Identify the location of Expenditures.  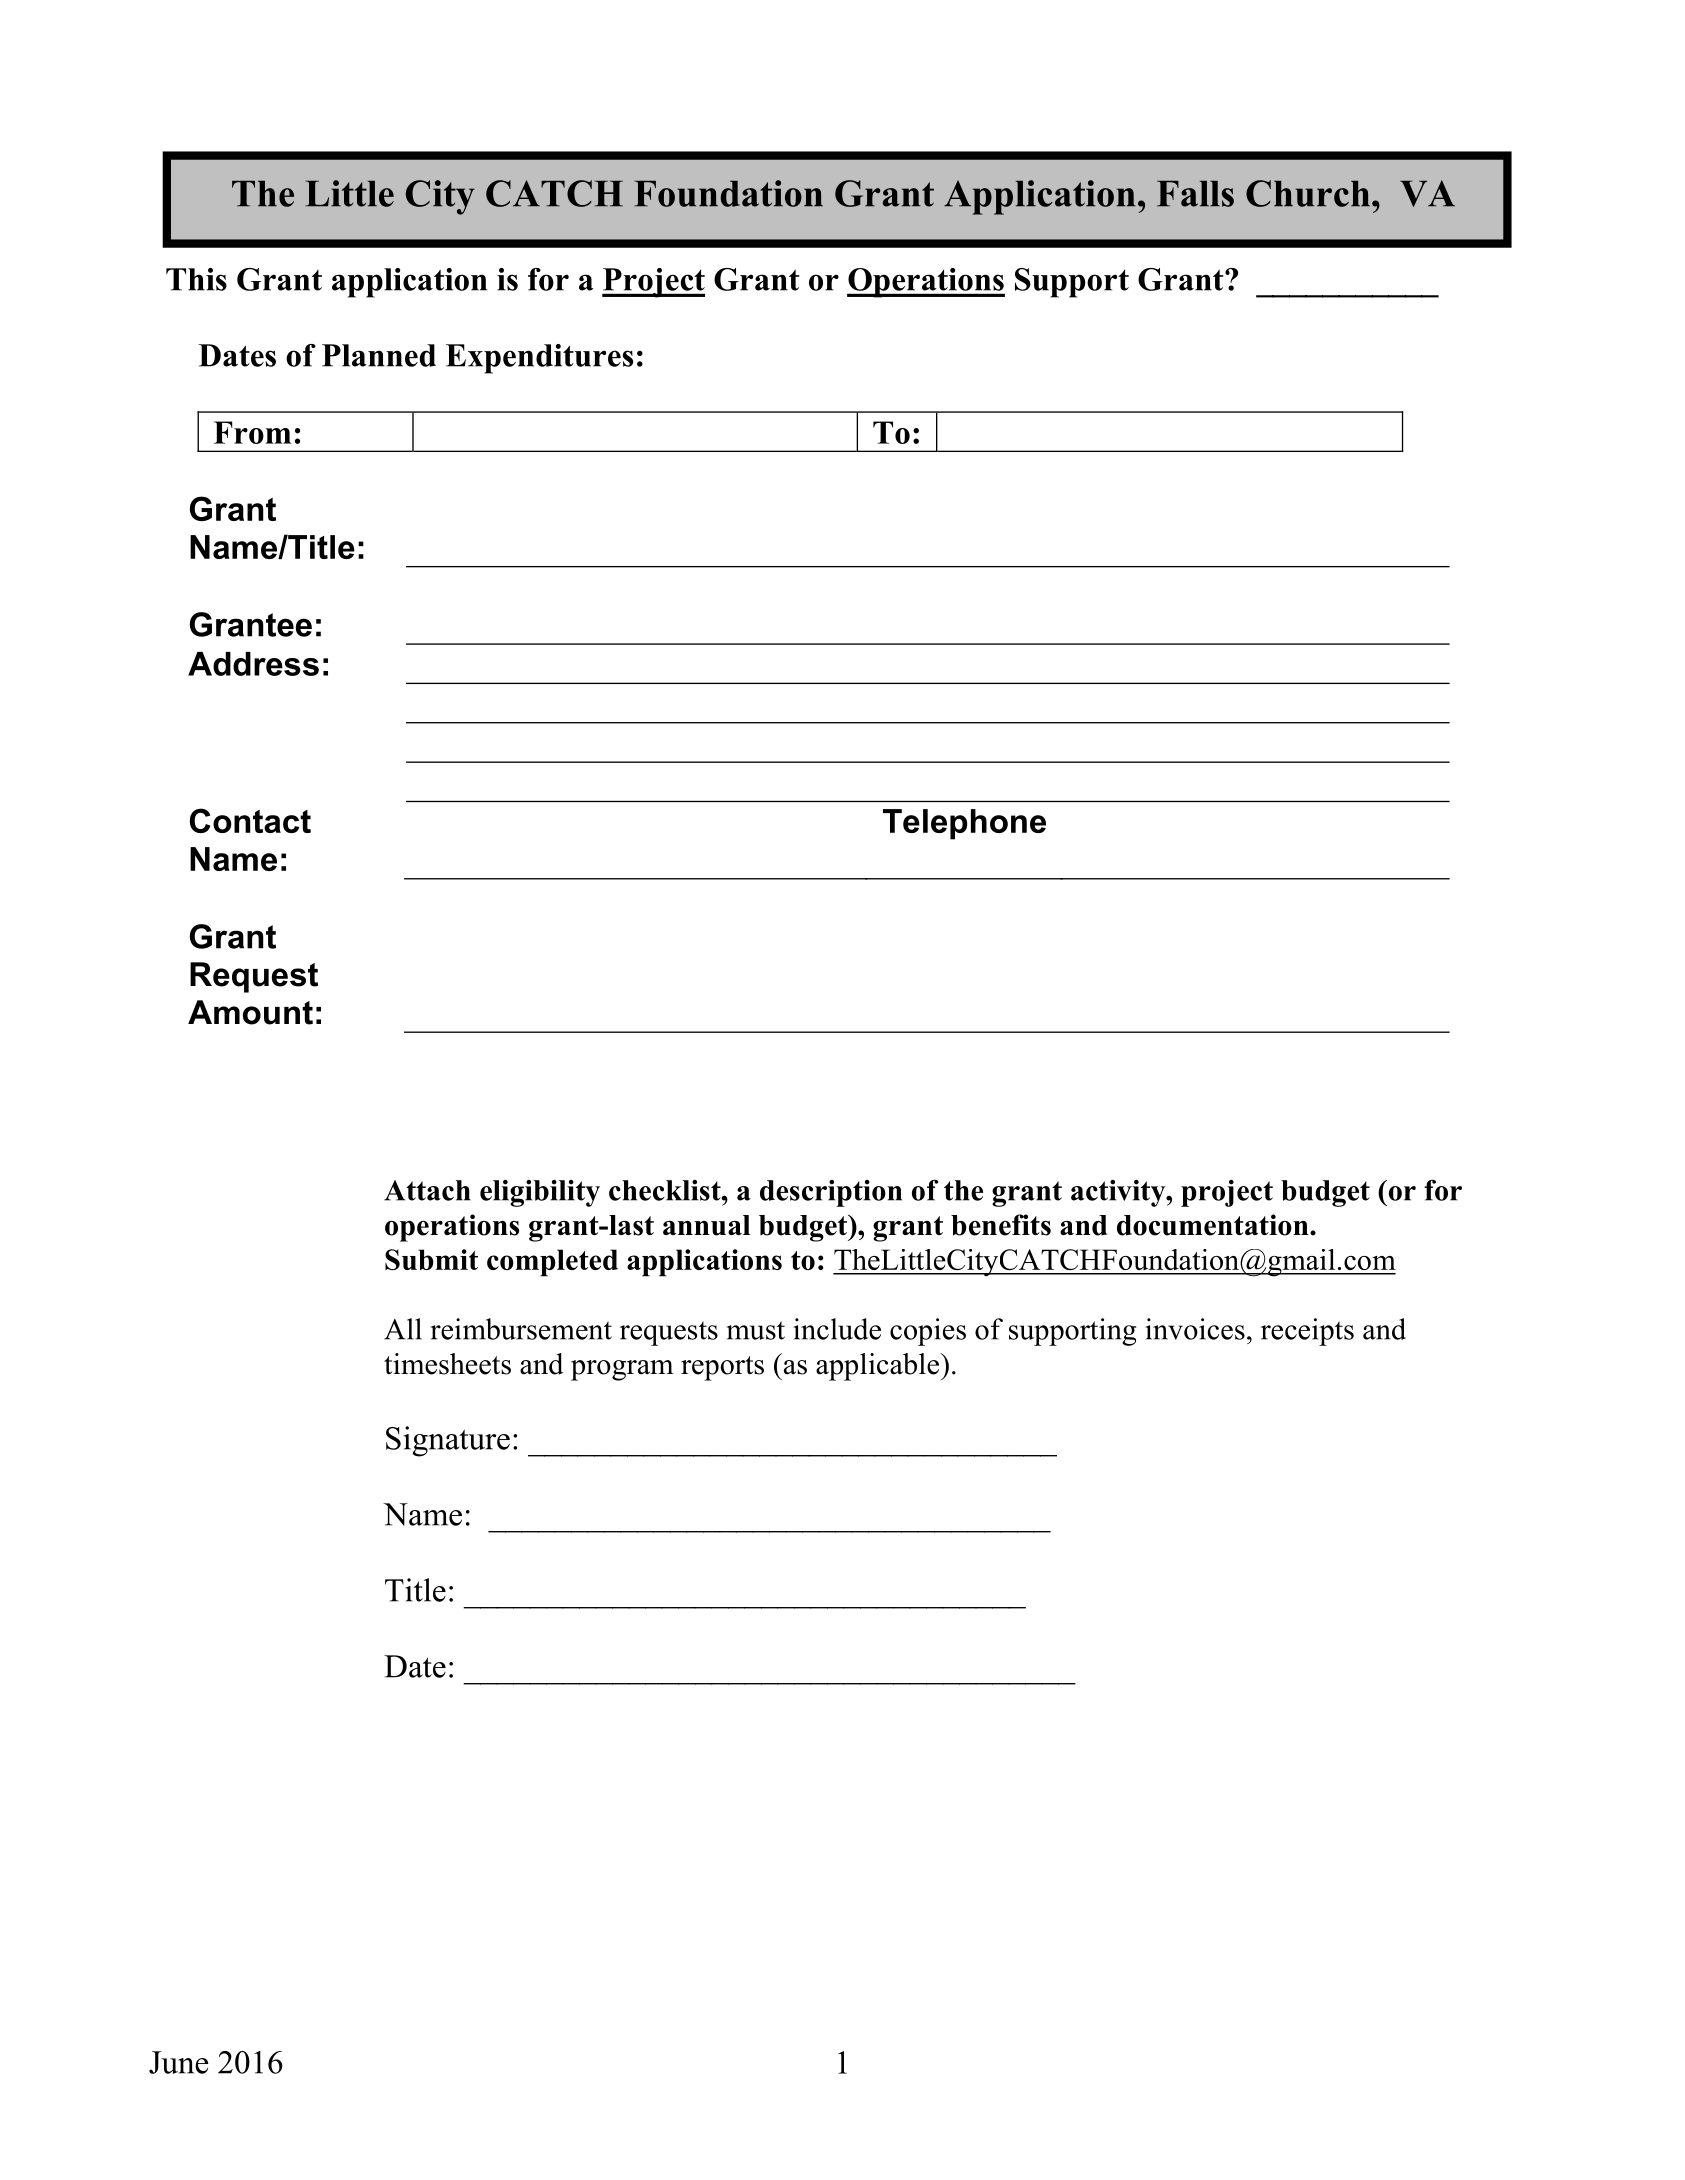
(539, 359).
